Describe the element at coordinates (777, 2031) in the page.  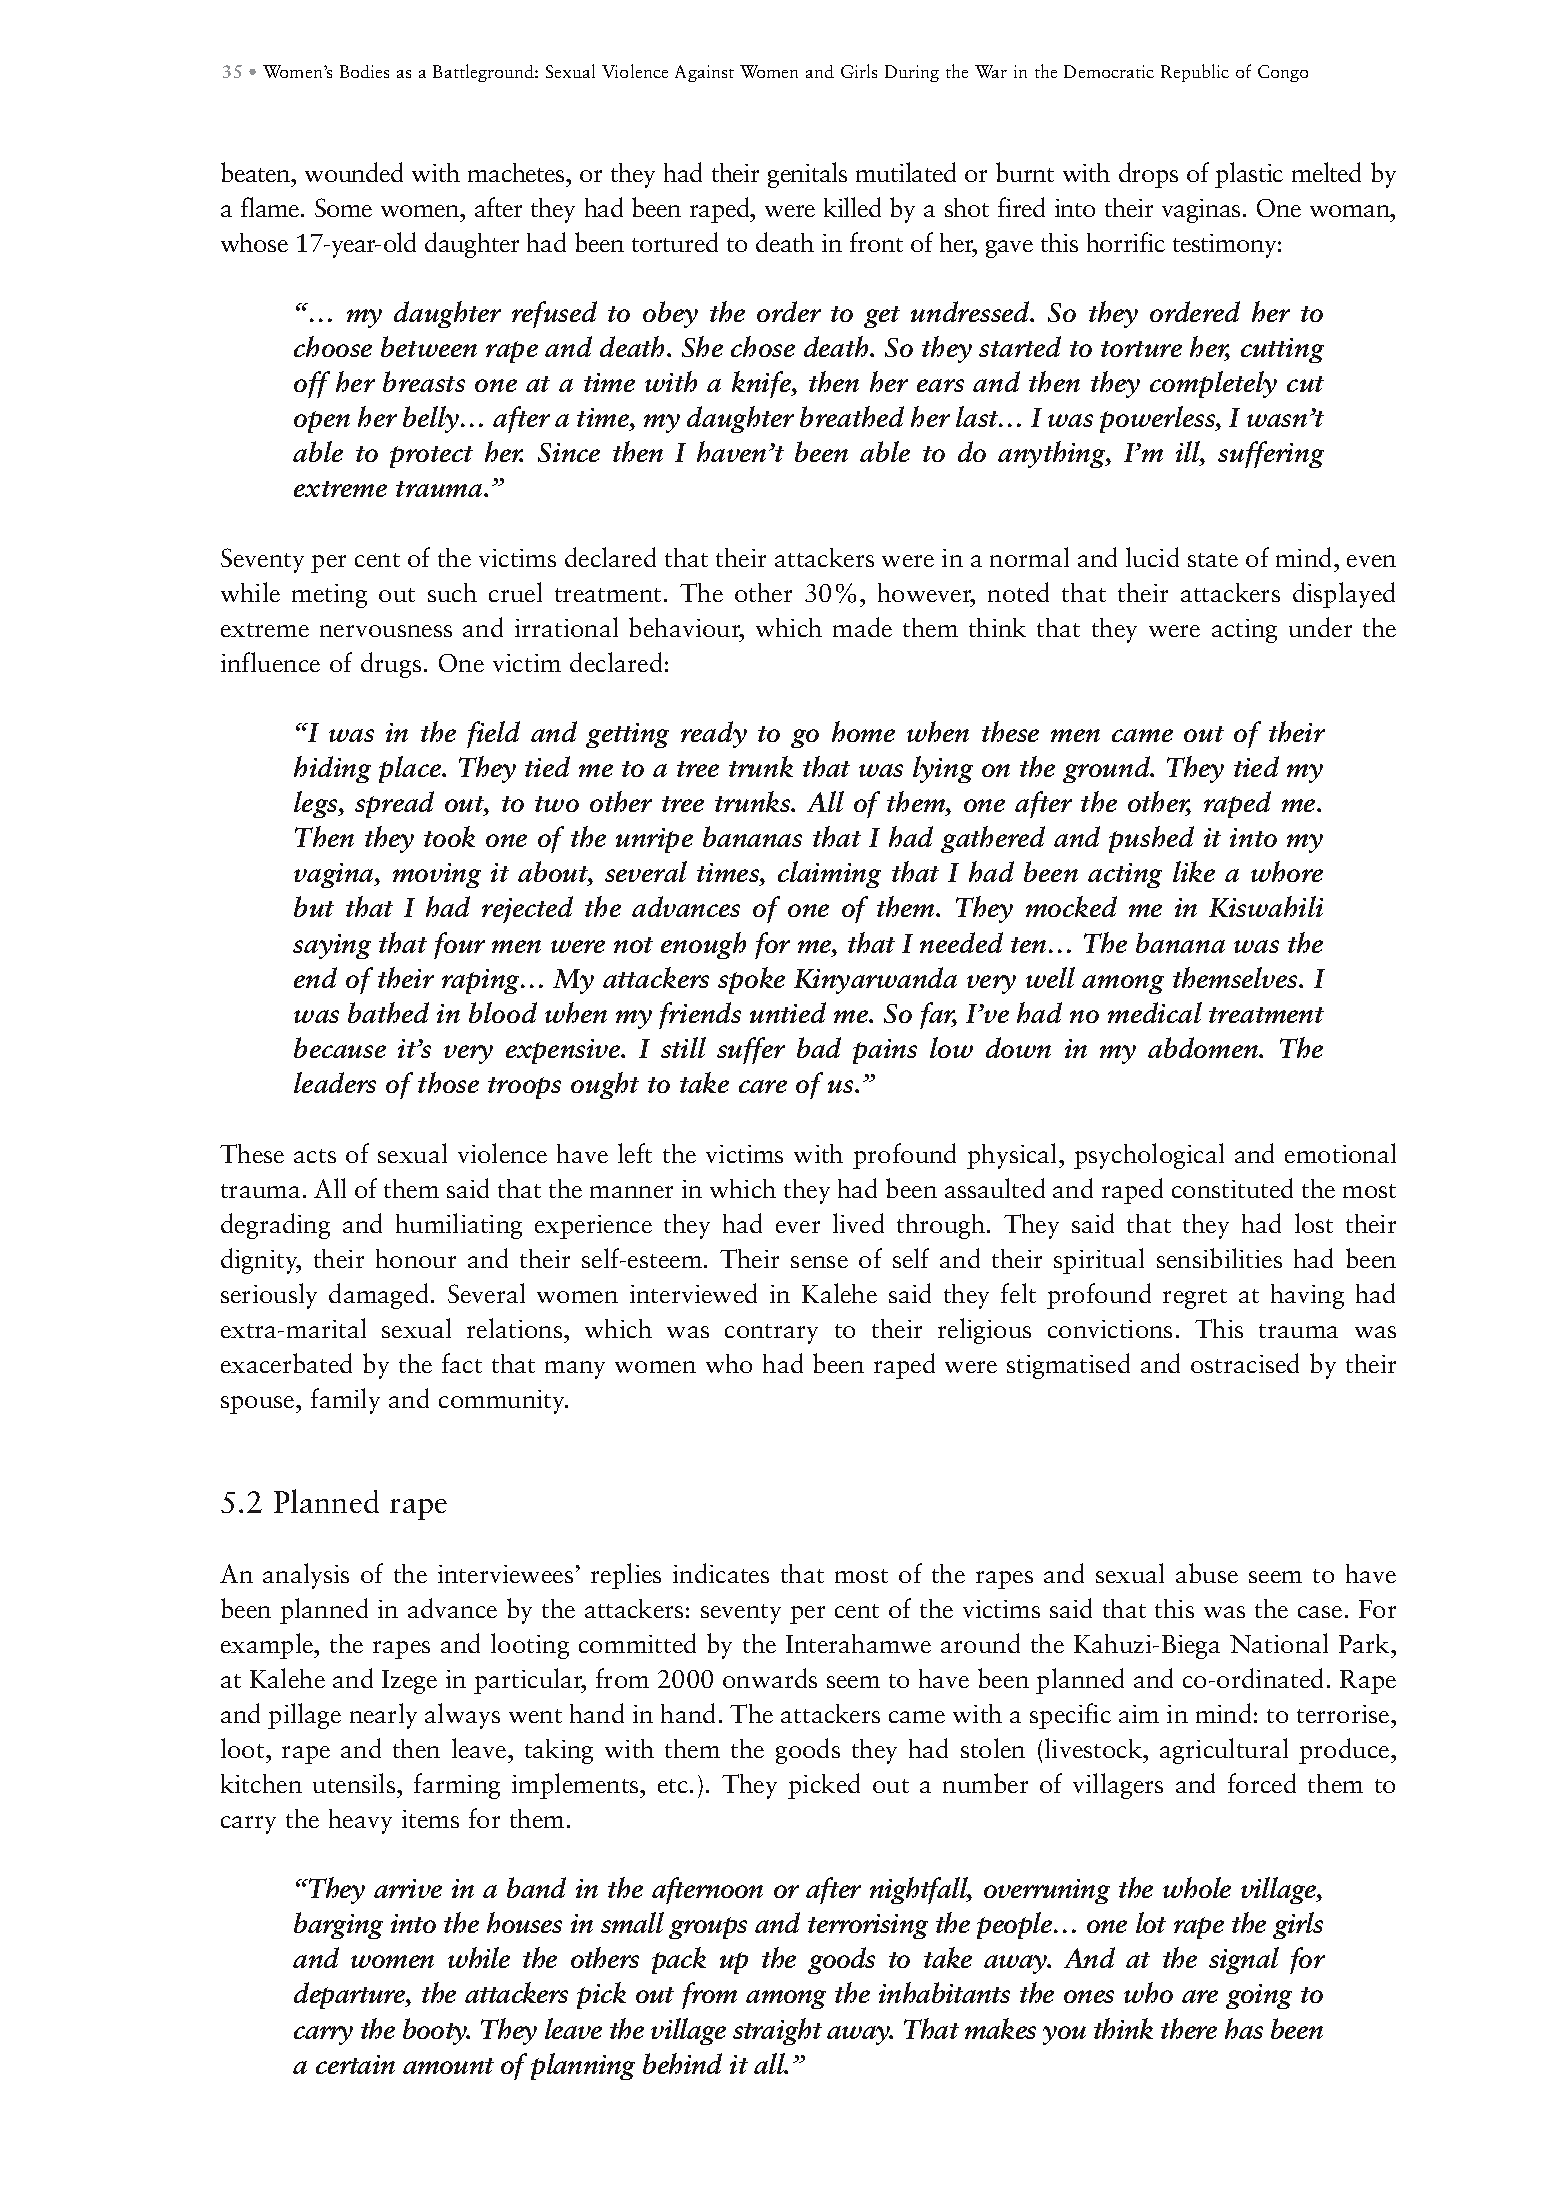
I see `straight` at that location.
